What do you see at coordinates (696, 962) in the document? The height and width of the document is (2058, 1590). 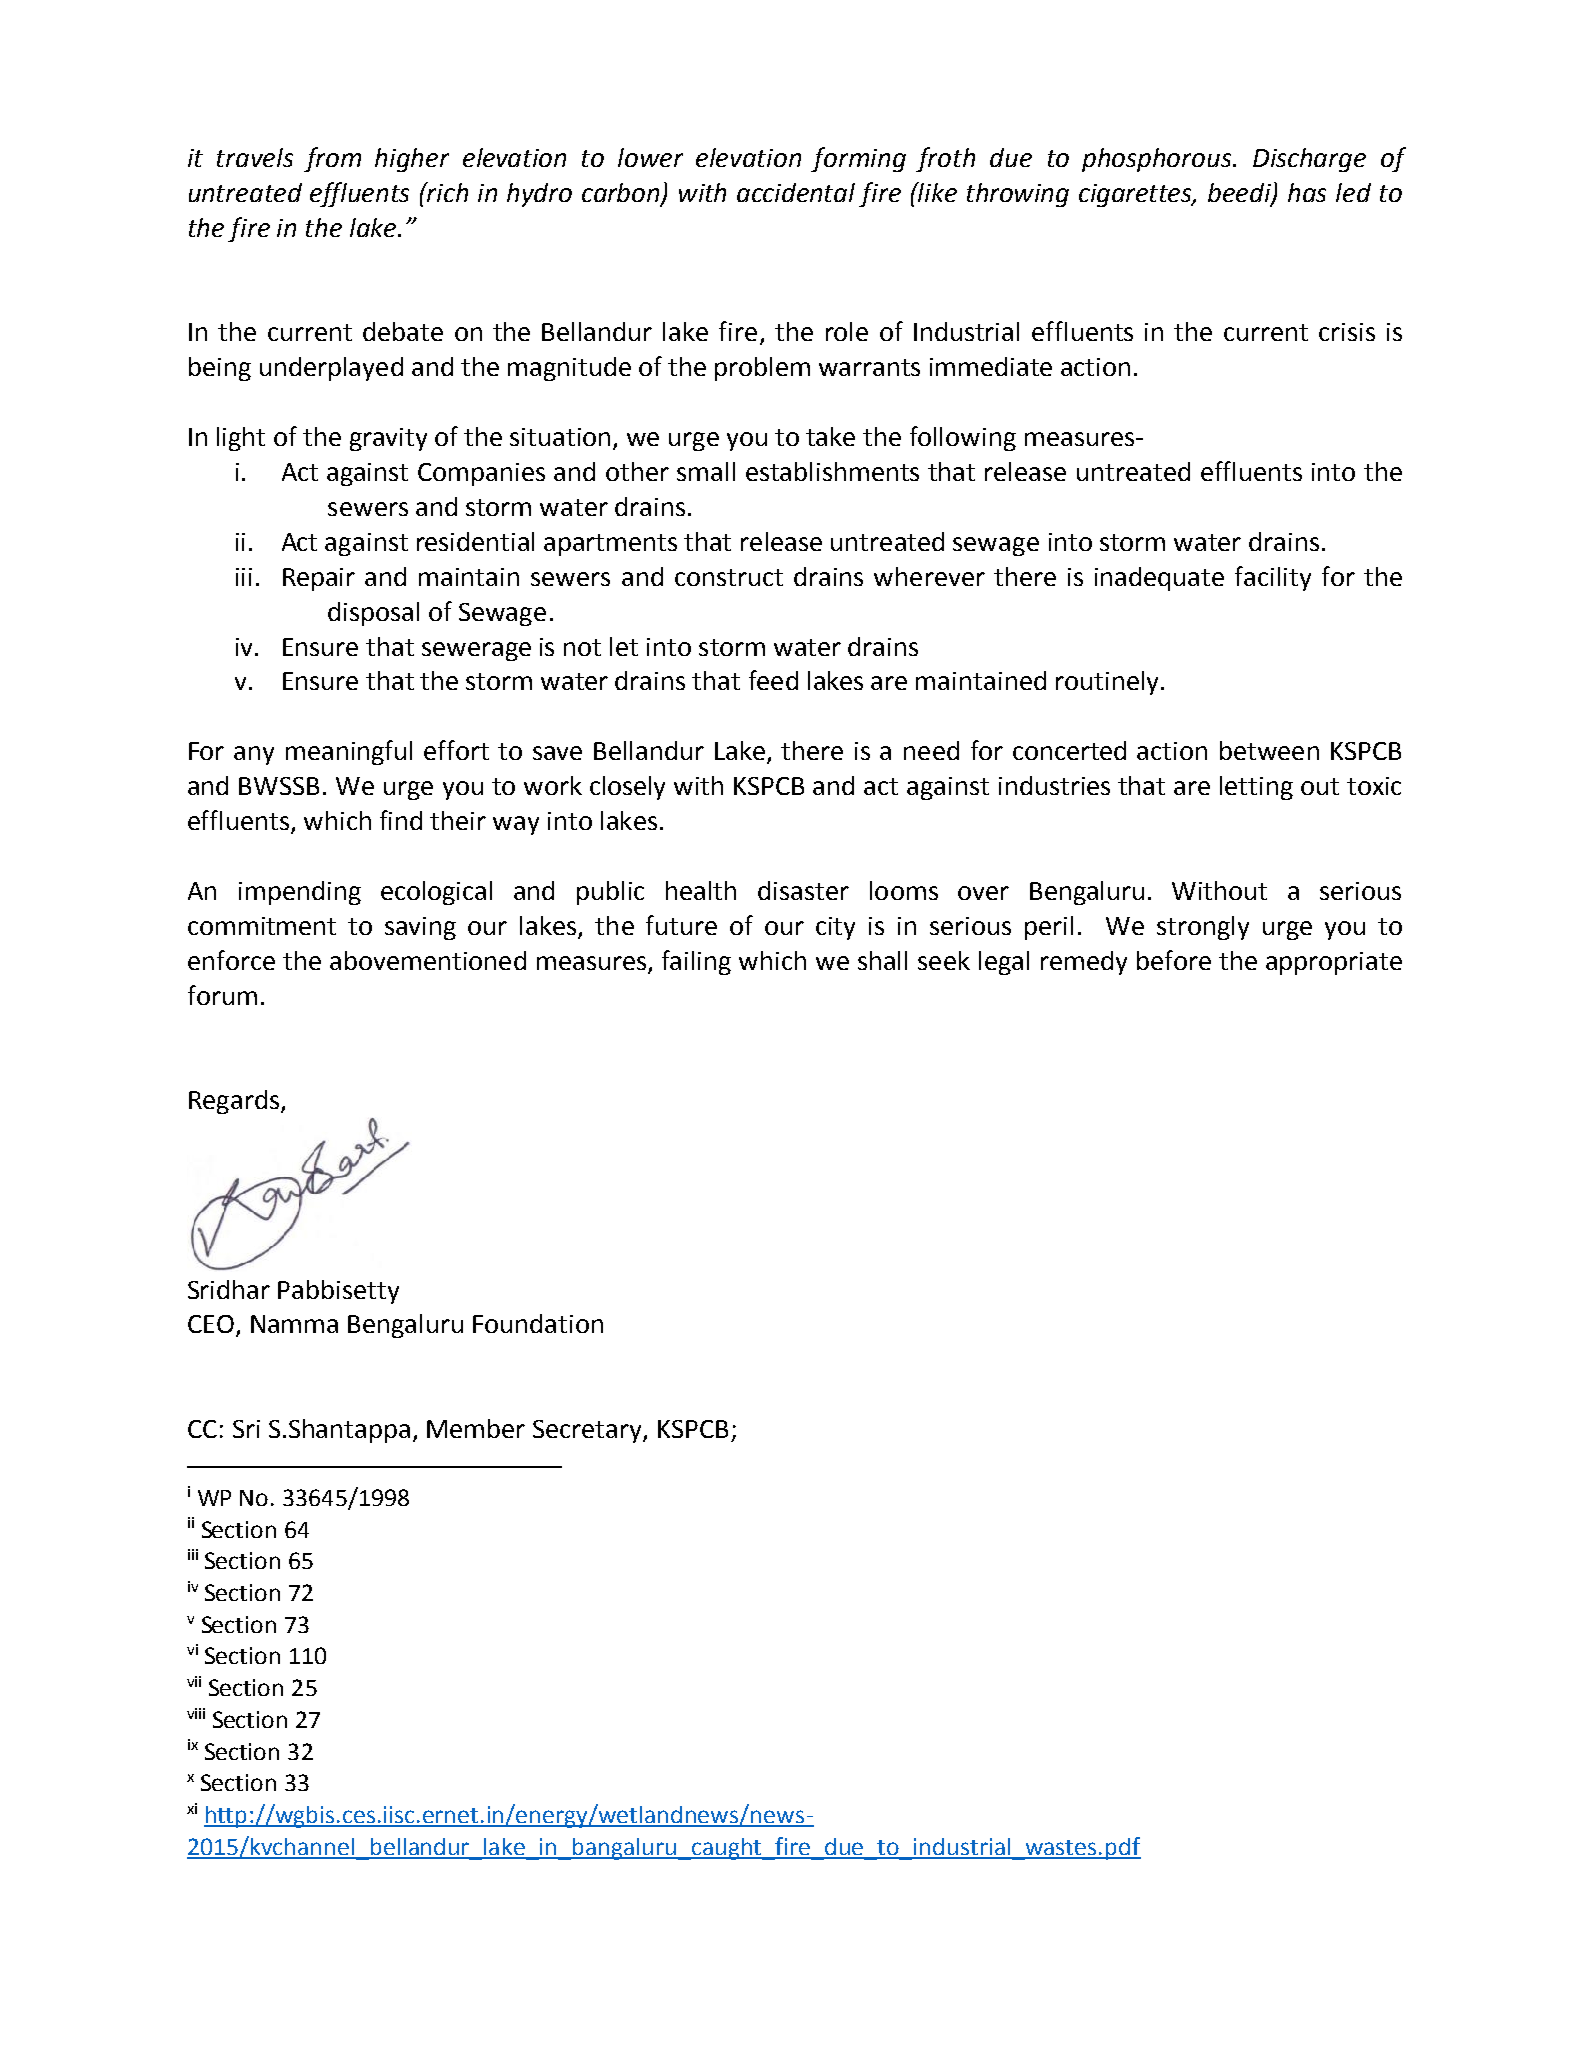 I see `failing` at bounding box center [696, 962].
